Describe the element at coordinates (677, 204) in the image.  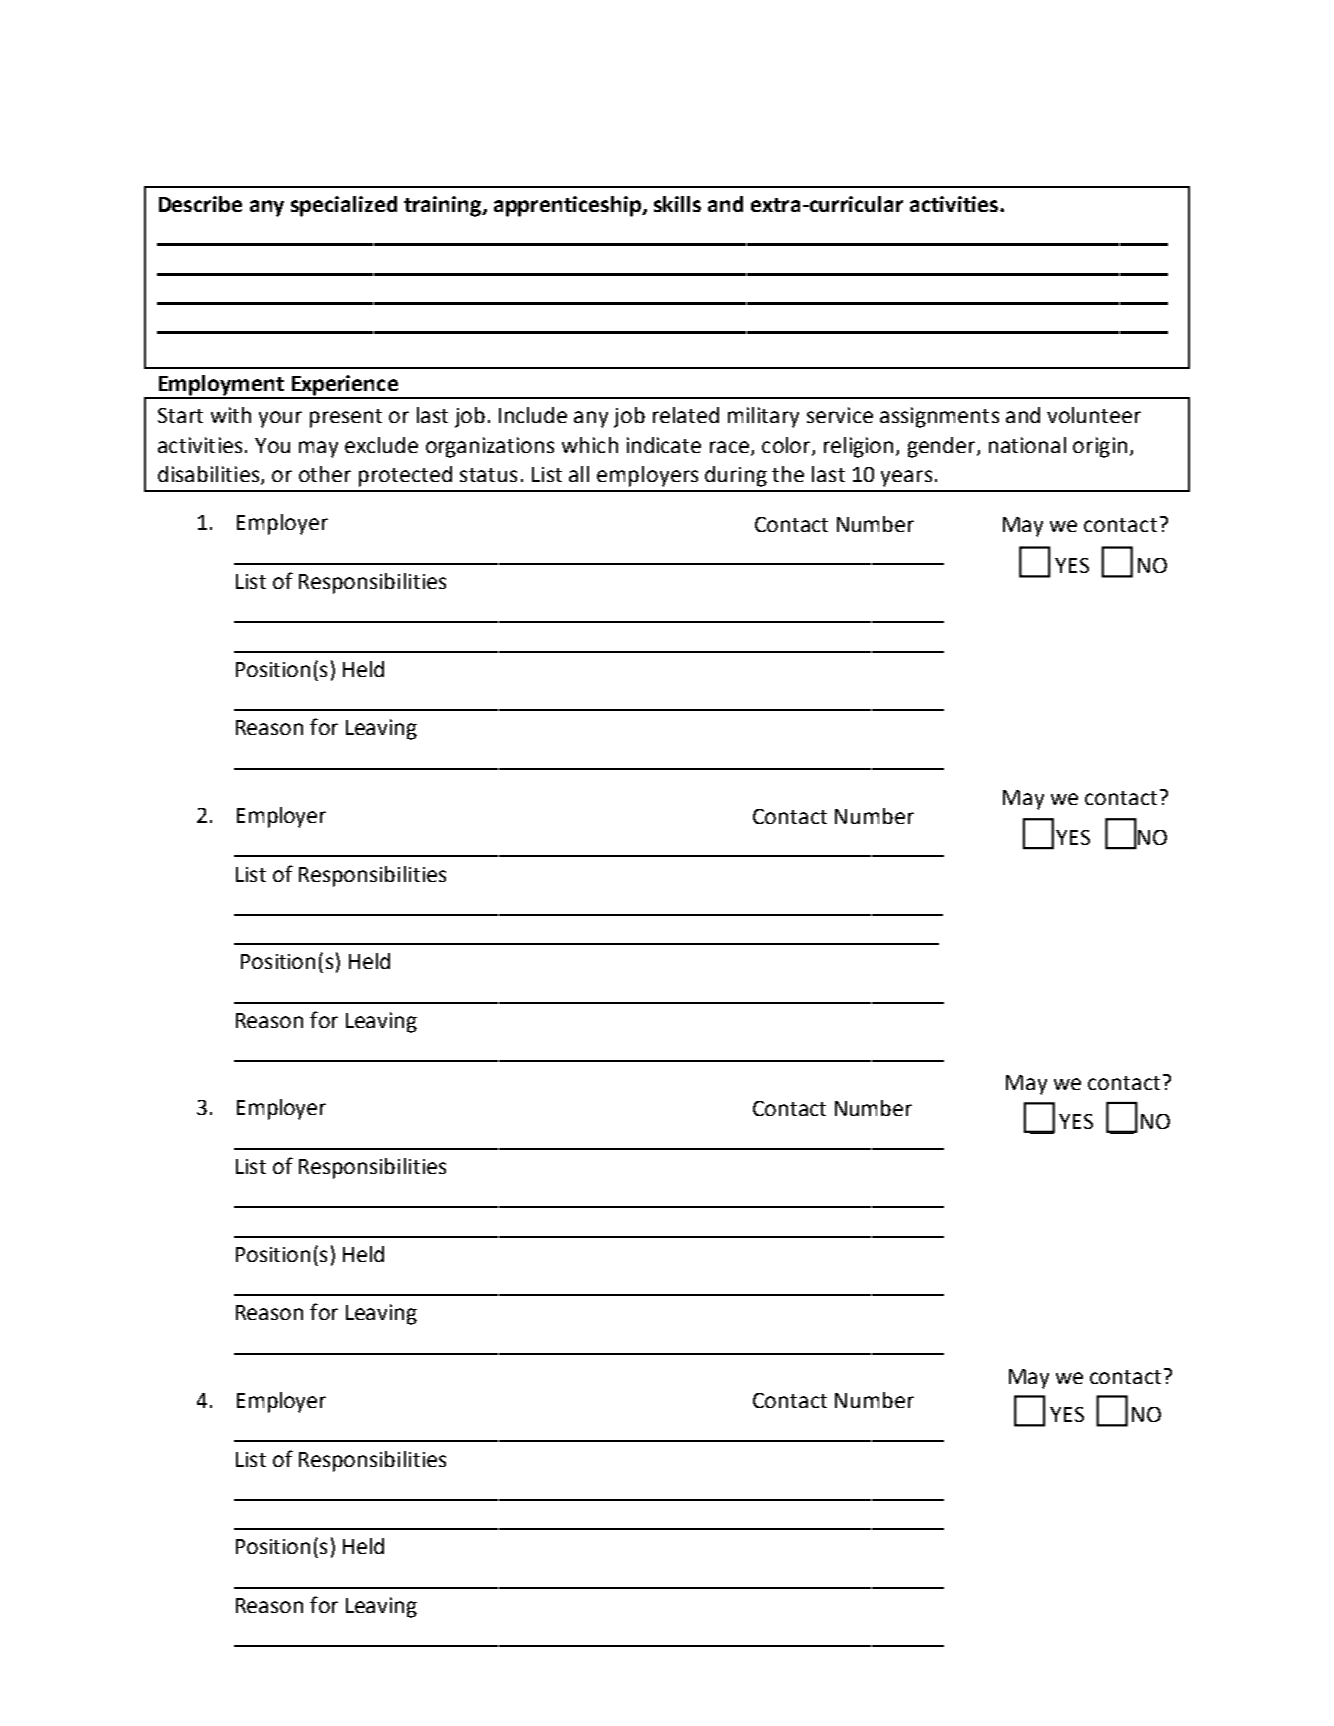
I see `skills` at that location.
